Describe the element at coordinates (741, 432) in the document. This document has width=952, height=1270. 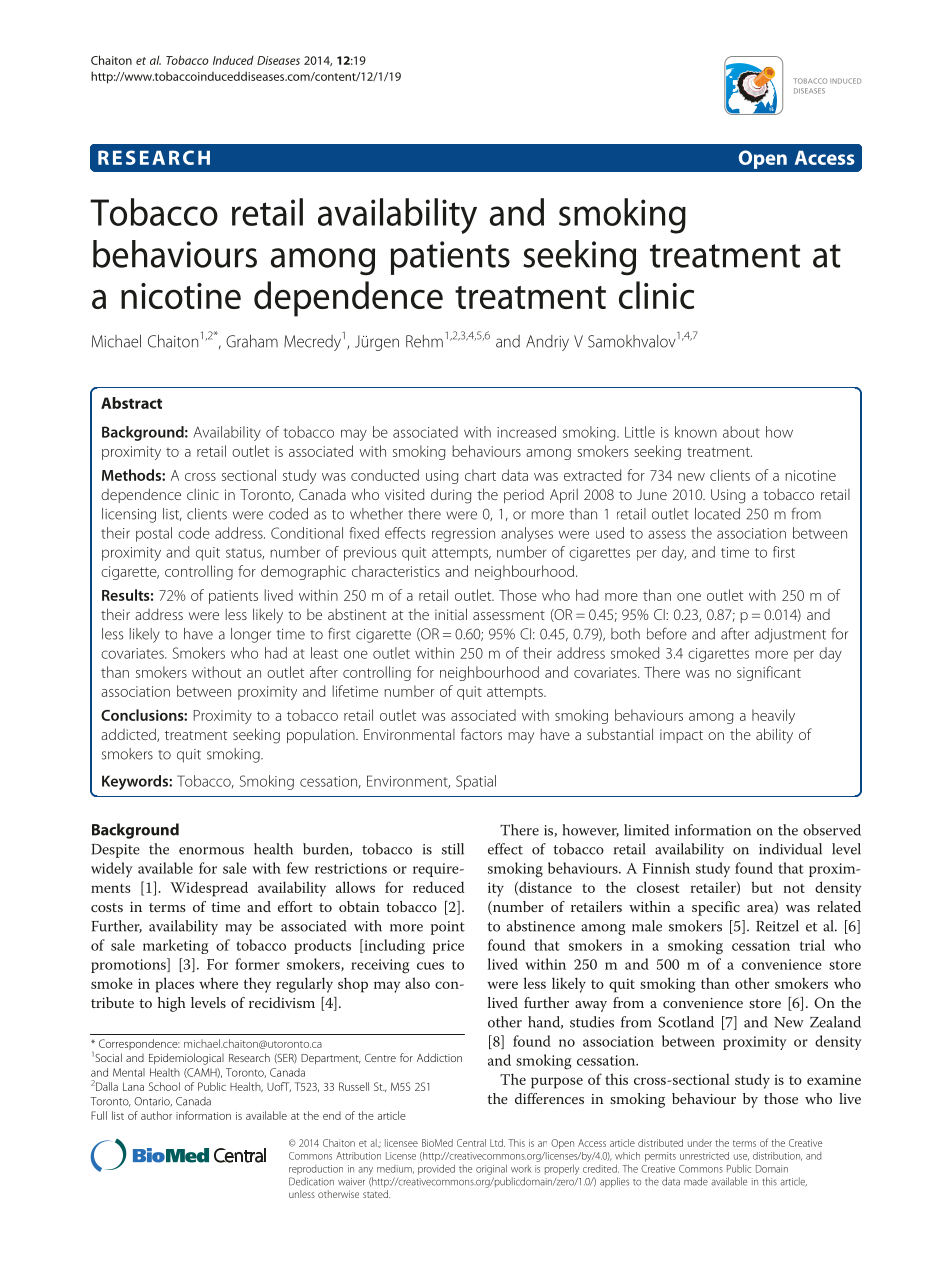
I see `about` at that location.
